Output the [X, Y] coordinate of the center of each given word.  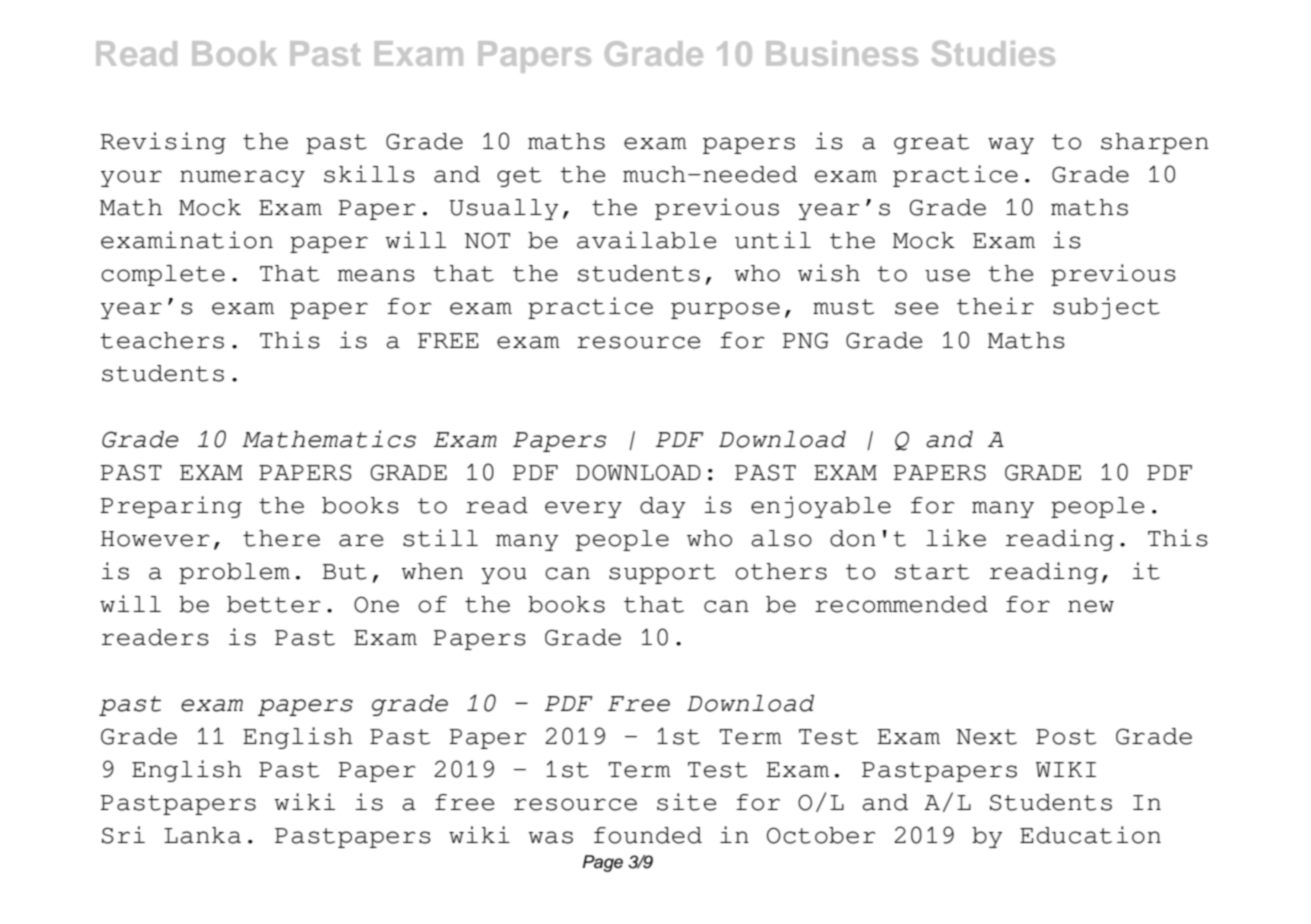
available [646, 240]
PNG [805, 340]
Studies [993, 53]
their [995, 306]
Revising [163, 143]
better [274, 604]
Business [842, 53]
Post [1066, 737]
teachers [162, 340]
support [662, 574]
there [281, 538]
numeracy [242, 178]
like [956, 538]
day [663, 507]
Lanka [202, 835]
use [947, 275]
